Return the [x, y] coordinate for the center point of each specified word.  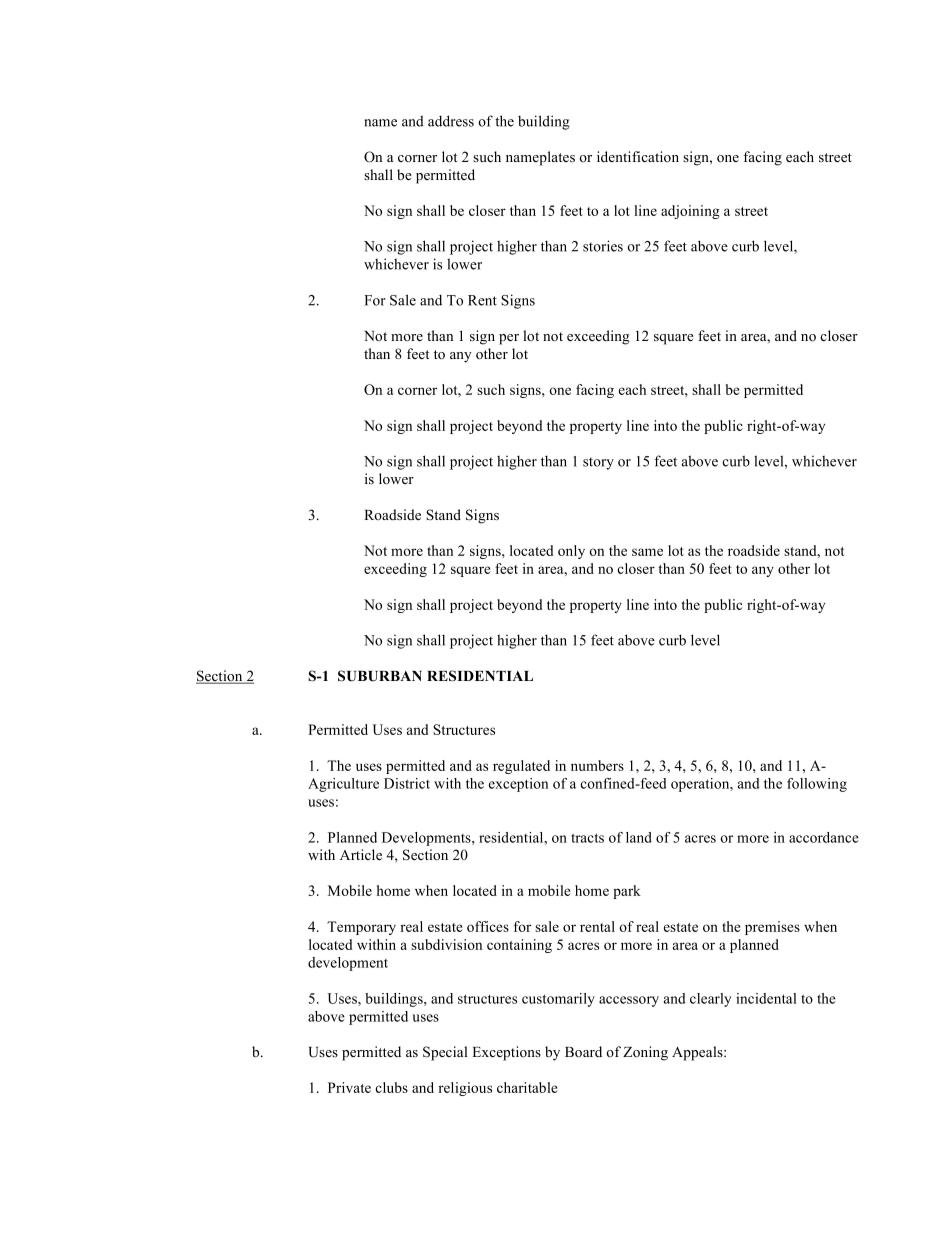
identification [638, 156]
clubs [391, 1087]
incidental [766, 998]
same [647, 552]
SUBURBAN [380, 676]
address [451, 121]
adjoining [690, 212]
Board [583, 1052]
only [571, 552]
